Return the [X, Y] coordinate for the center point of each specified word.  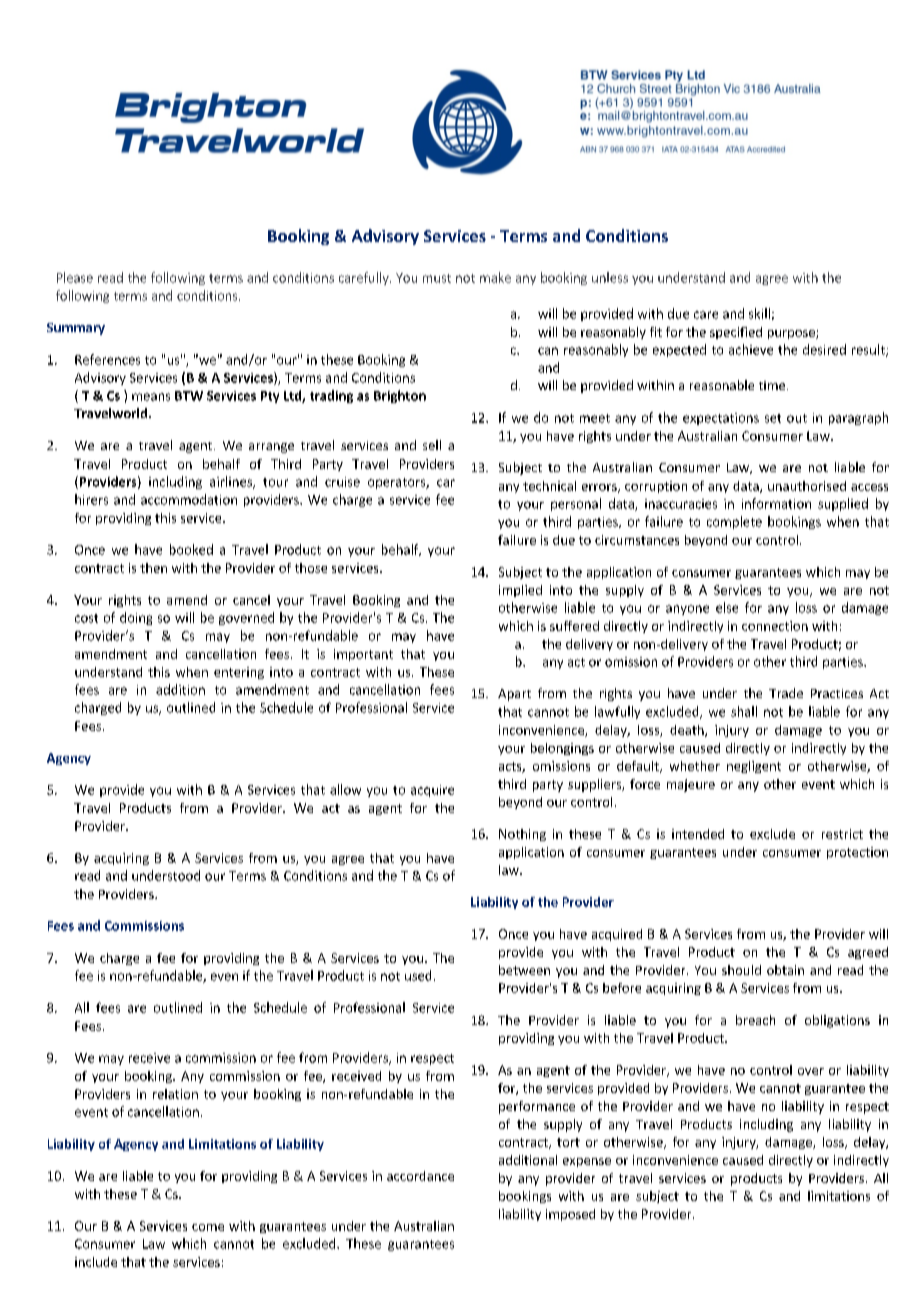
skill [759, 313]
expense [587, 1162]
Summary [76, 329]
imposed [570, 1215]
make [495, 277]
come [208, 1227]
